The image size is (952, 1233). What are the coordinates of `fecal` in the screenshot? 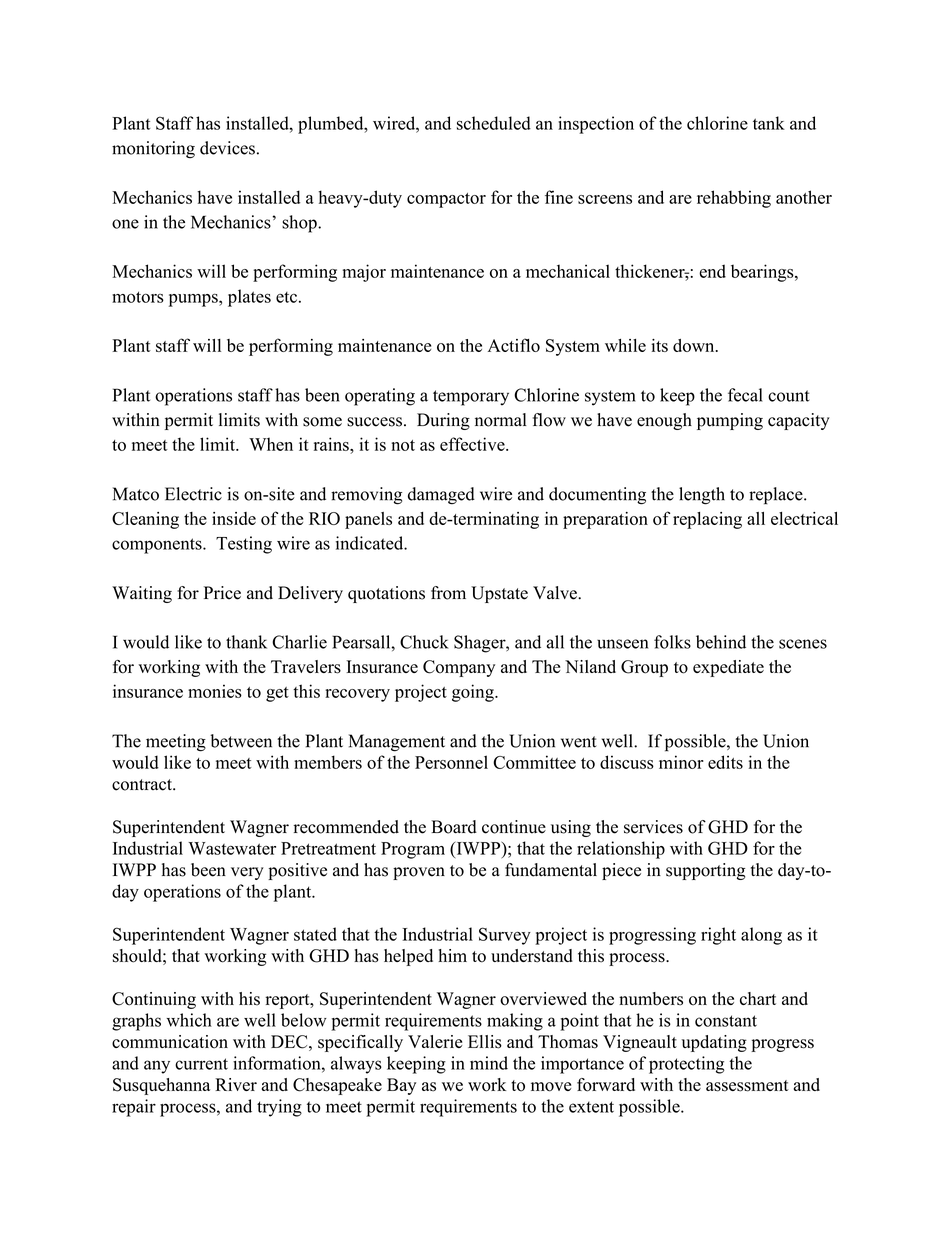 It's located at (745, 395).
